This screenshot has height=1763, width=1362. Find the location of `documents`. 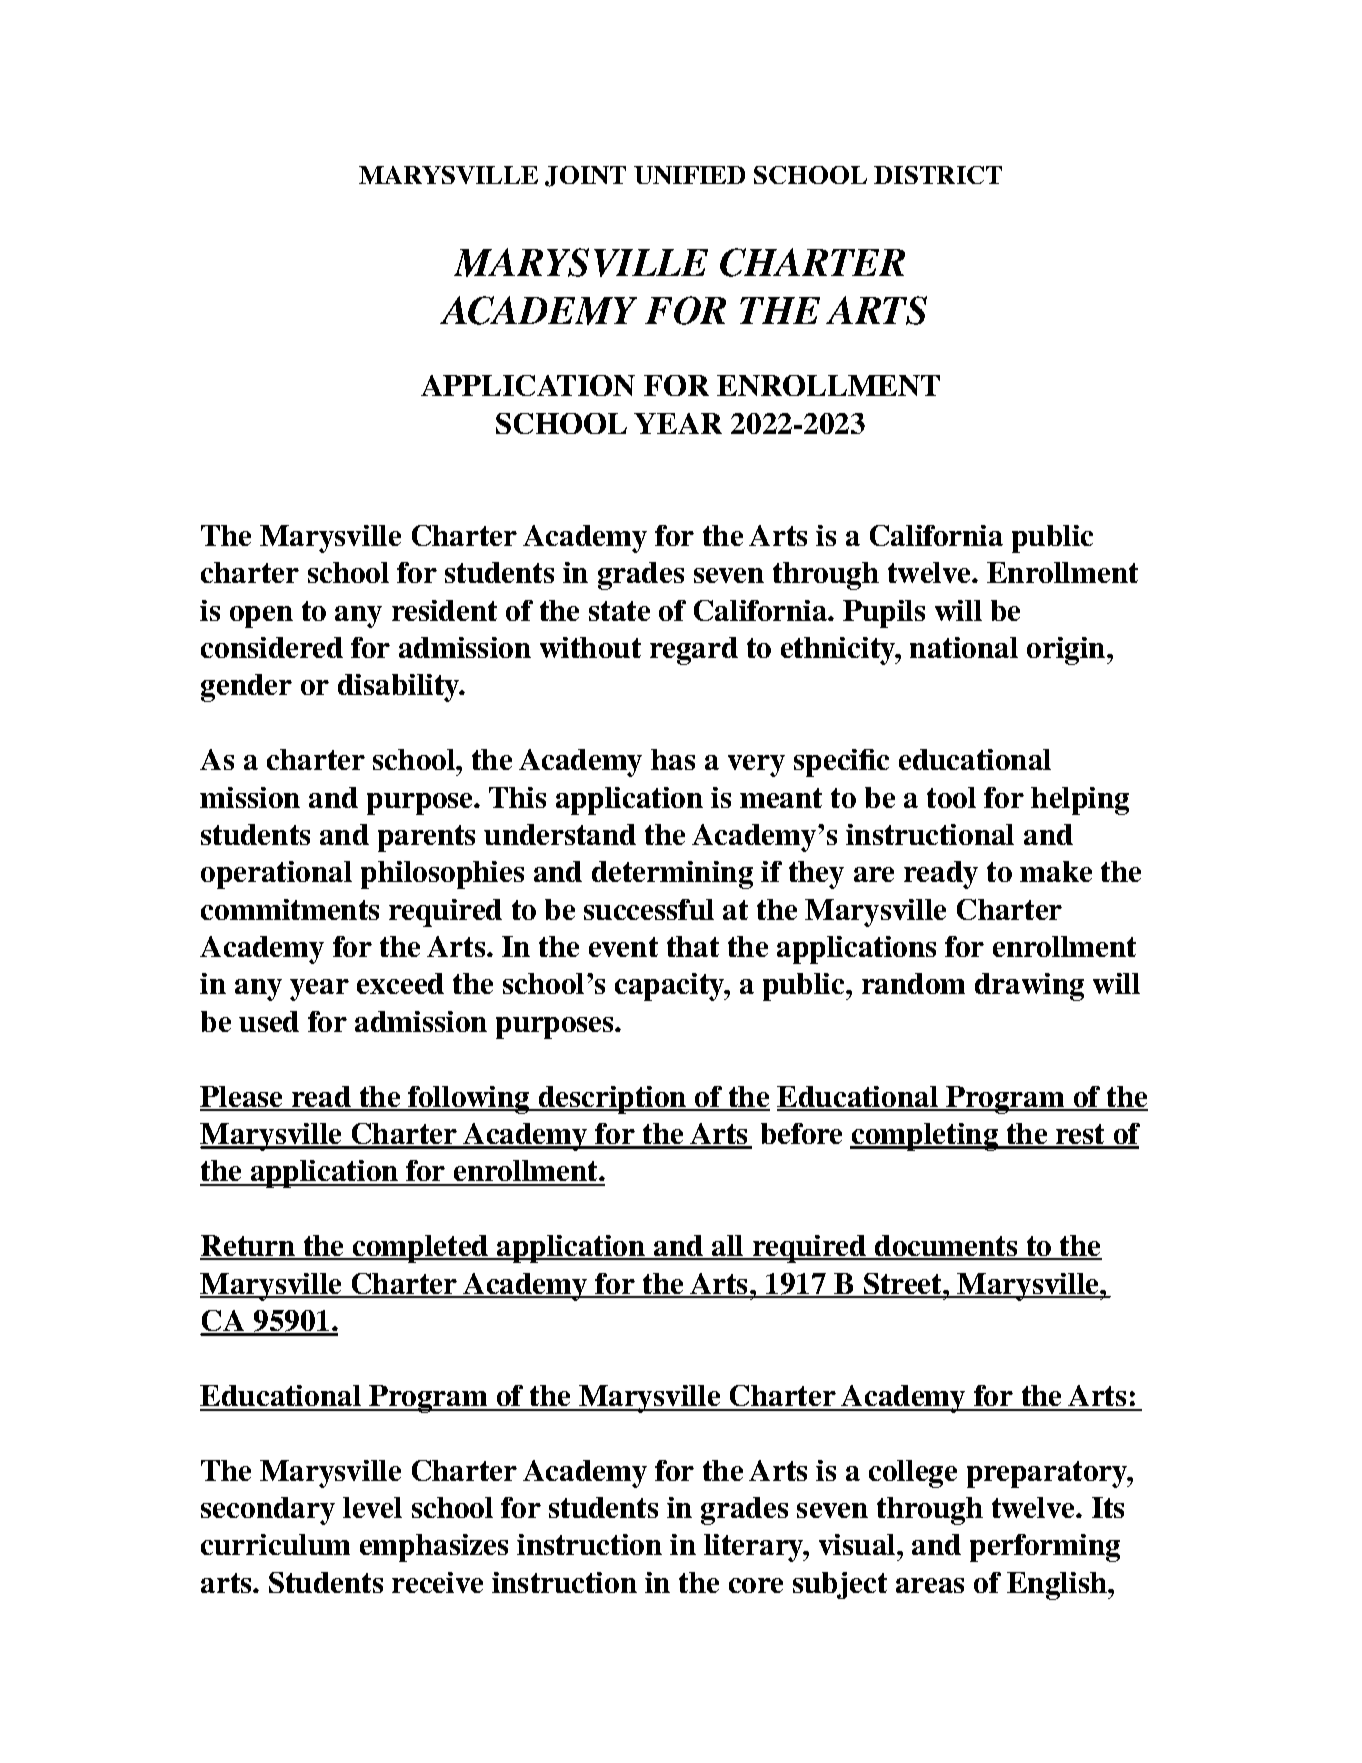

documents is located at coordinates (946, 1247).
